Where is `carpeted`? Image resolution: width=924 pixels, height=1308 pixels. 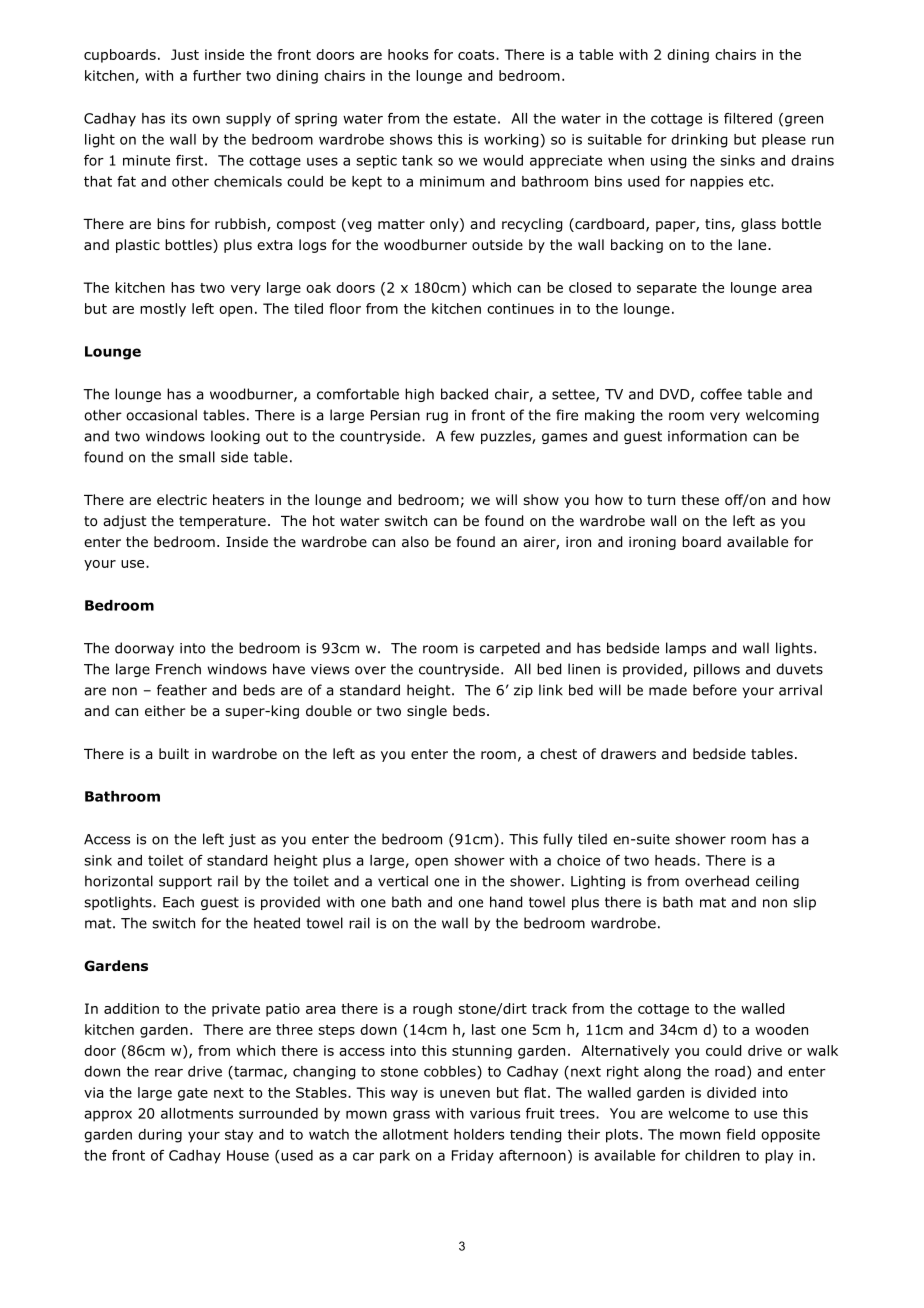
carpeted is located at coordinates (510, 649).
